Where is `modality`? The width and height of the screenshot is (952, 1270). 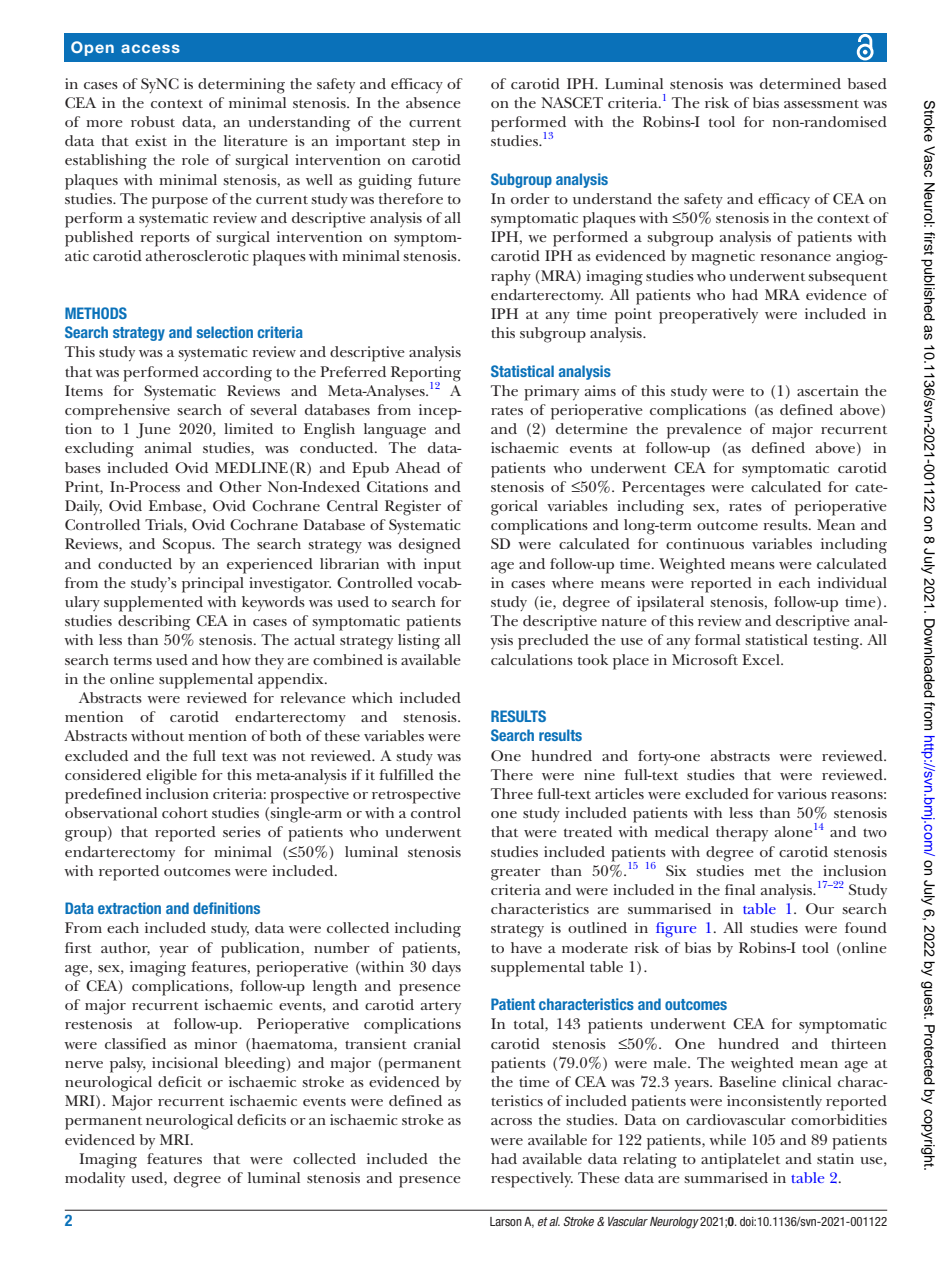 modality is located at coordinates (95, 1179).
